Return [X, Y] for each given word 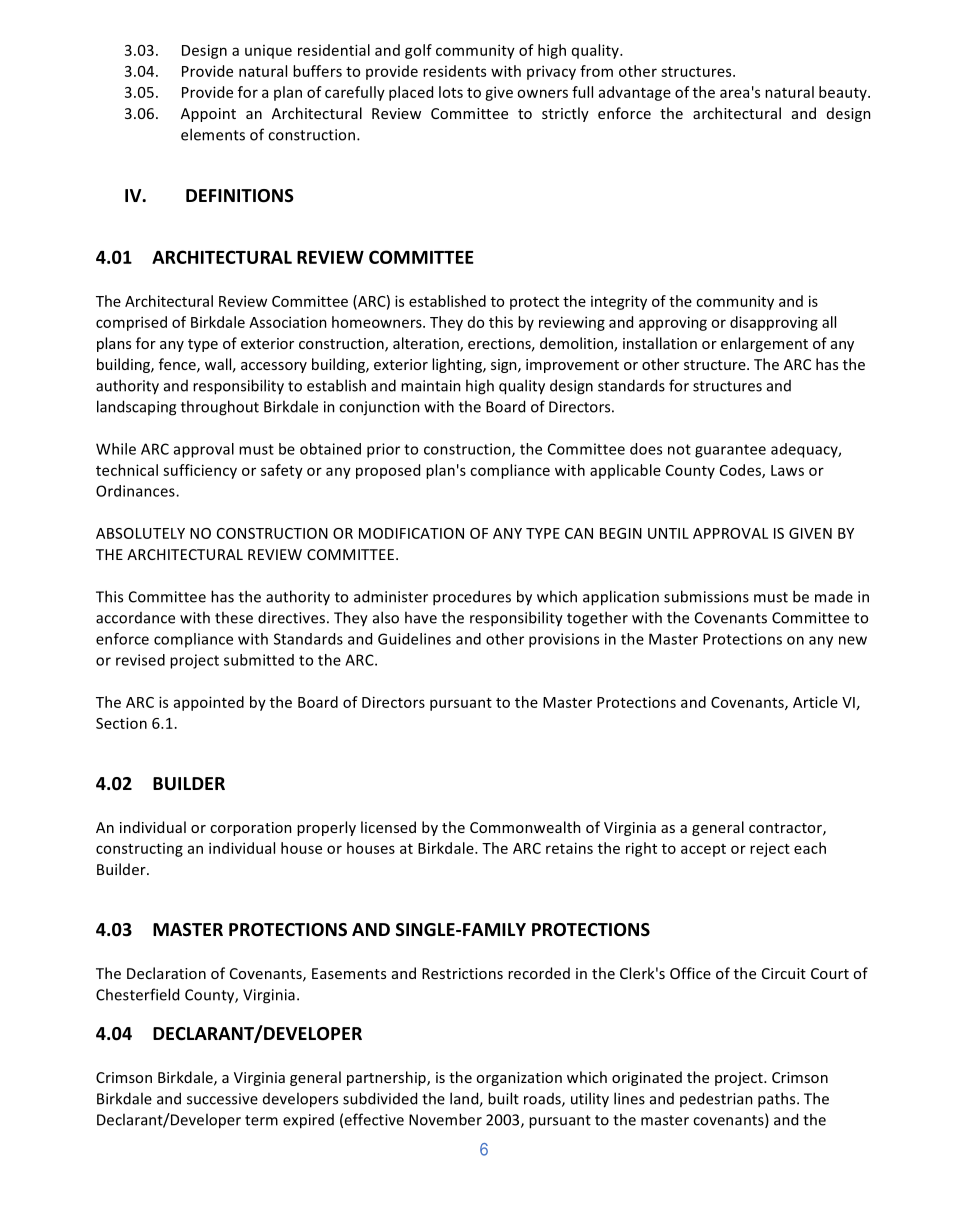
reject [770, 849]
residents [454, 71]
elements [213, 134]
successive [222, 1099]
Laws [787, 470]
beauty [844, 93]
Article [815, 702]
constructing [139, 850]
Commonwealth [525, 827]
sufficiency [200, 471]
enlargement [764, 344]
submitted [259, 660]
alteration [427, 344]
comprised [131, 323]
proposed [388, 471]
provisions [564, 640]
